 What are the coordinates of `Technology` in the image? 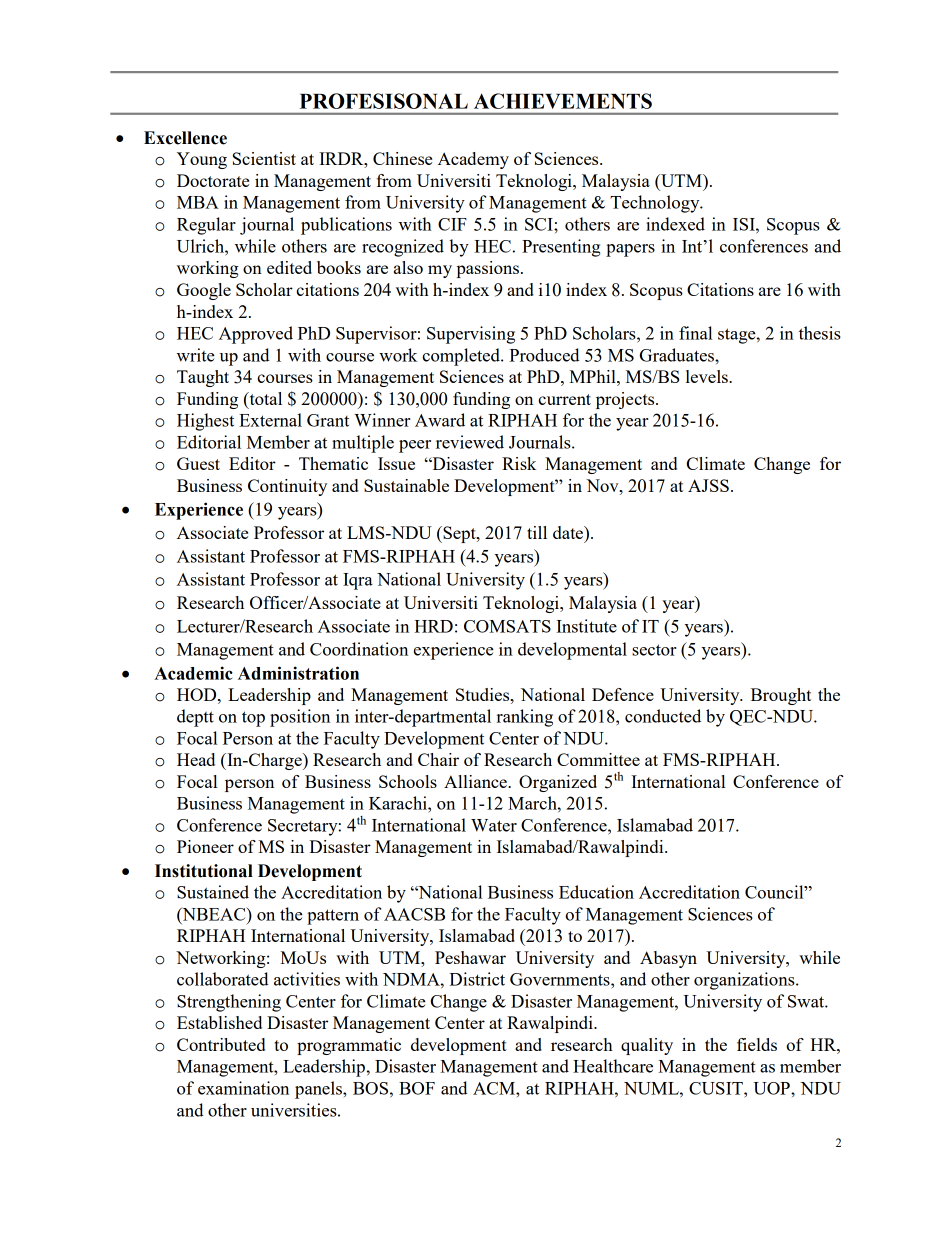 It's located at (656, 204).
